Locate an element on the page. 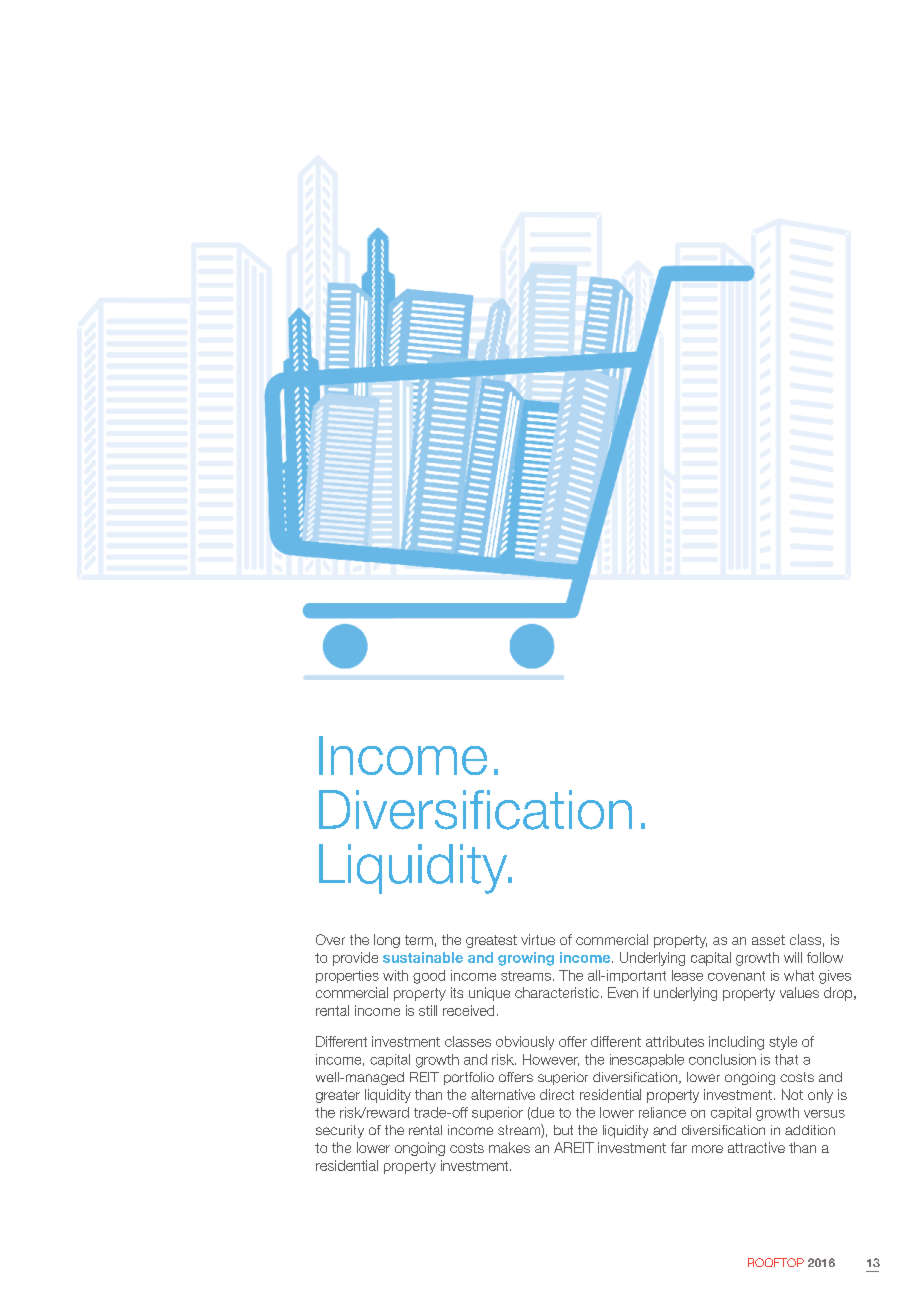  asset is located at coordinates (768, 940).
